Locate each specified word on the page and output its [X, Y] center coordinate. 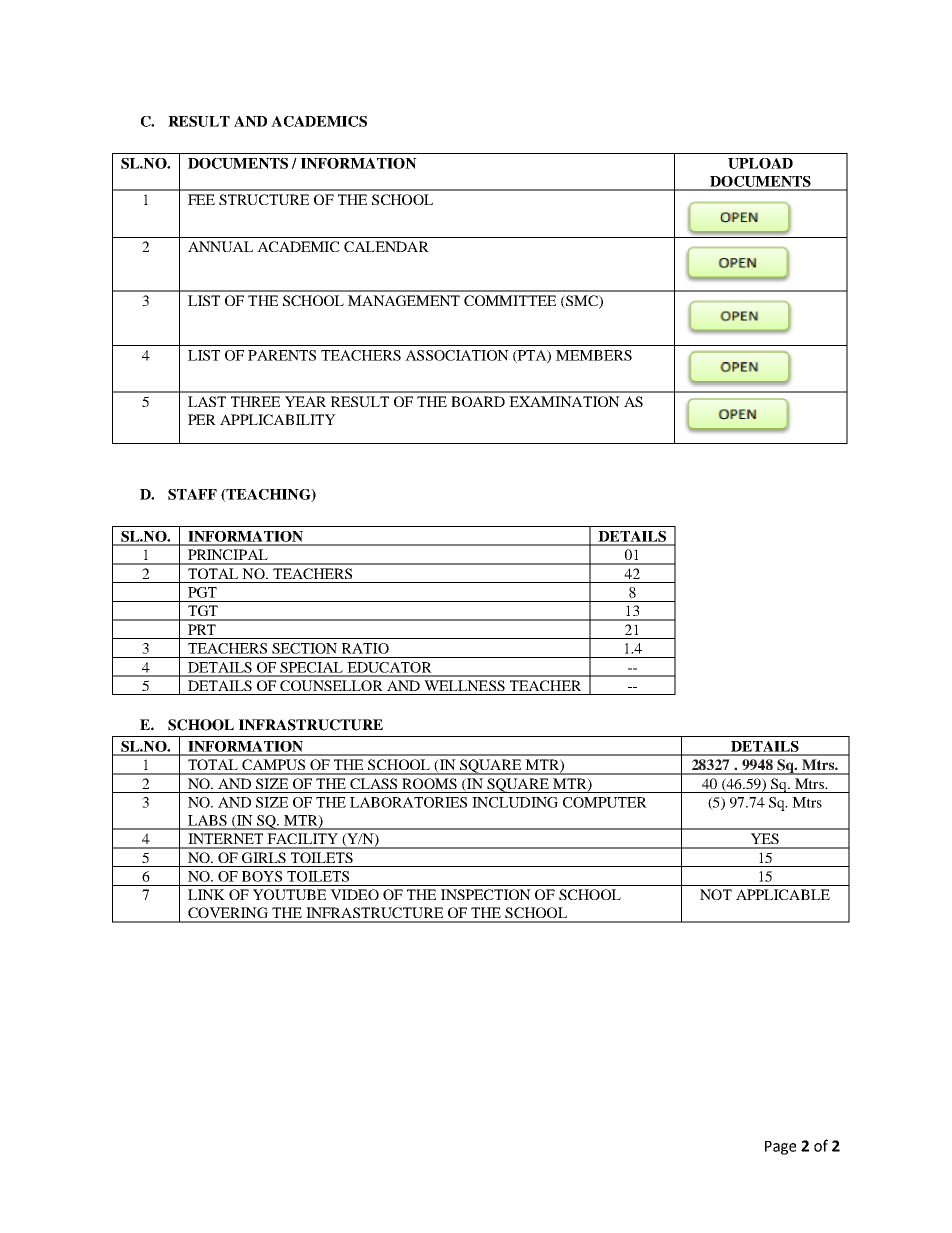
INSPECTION [486, 894]
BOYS [262, 876]
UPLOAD [760, 163]
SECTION [304, 648]
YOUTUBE [289, 894]
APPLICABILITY [278, 419]
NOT [716, 894]
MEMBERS [594, 355]
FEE [201, 199]
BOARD [478, 401]
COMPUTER [605, 802]
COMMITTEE [510, 300]
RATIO [365, 648]
